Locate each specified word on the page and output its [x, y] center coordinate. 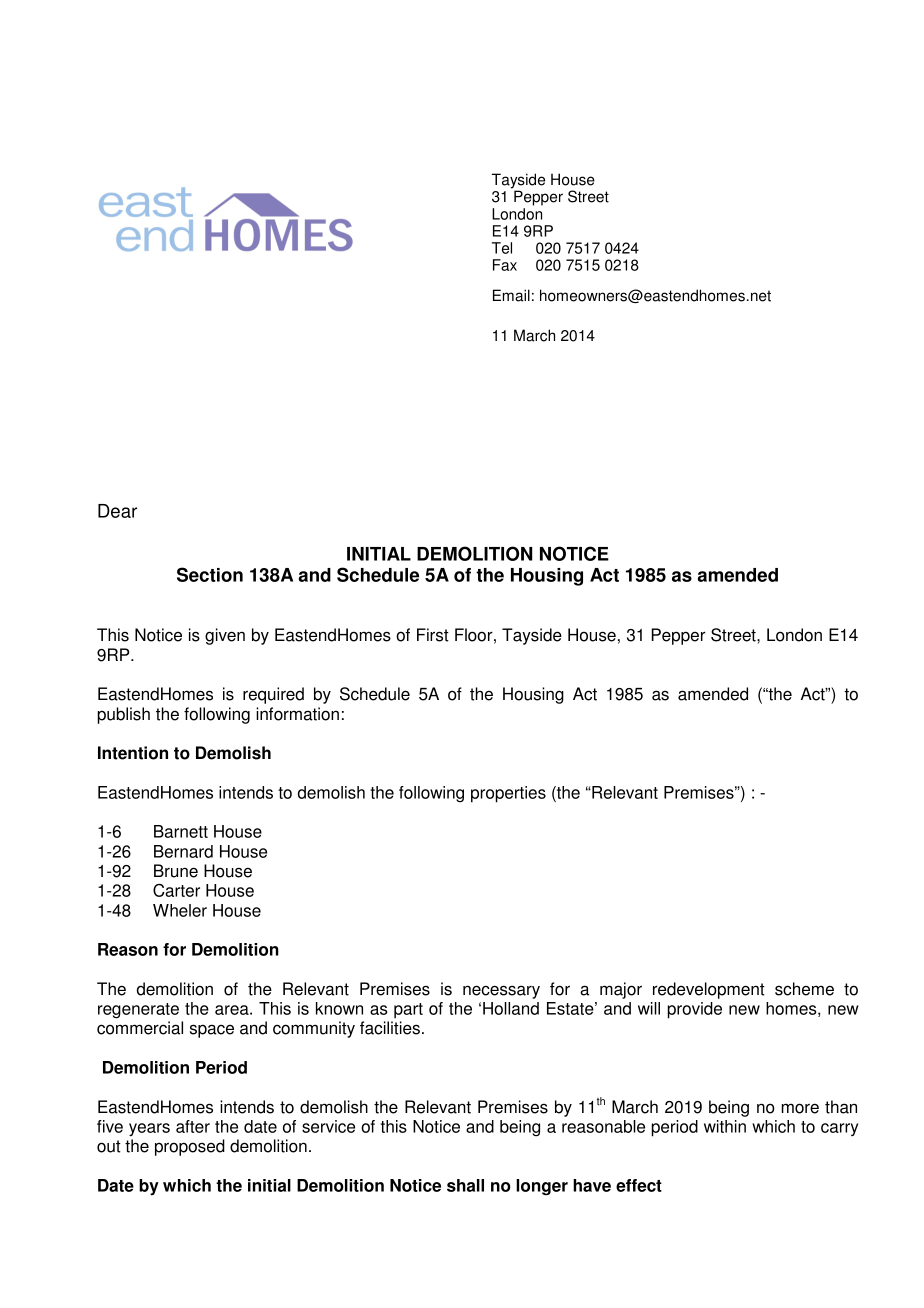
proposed [190, 1147]
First [433, 635]
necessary [501, 992]
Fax [505, 265]
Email [511, 295]
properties [508, 794]
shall [465, 1185]
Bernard [183, 851]
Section [210, 574]
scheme [804, 989]
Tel [502, 248]
